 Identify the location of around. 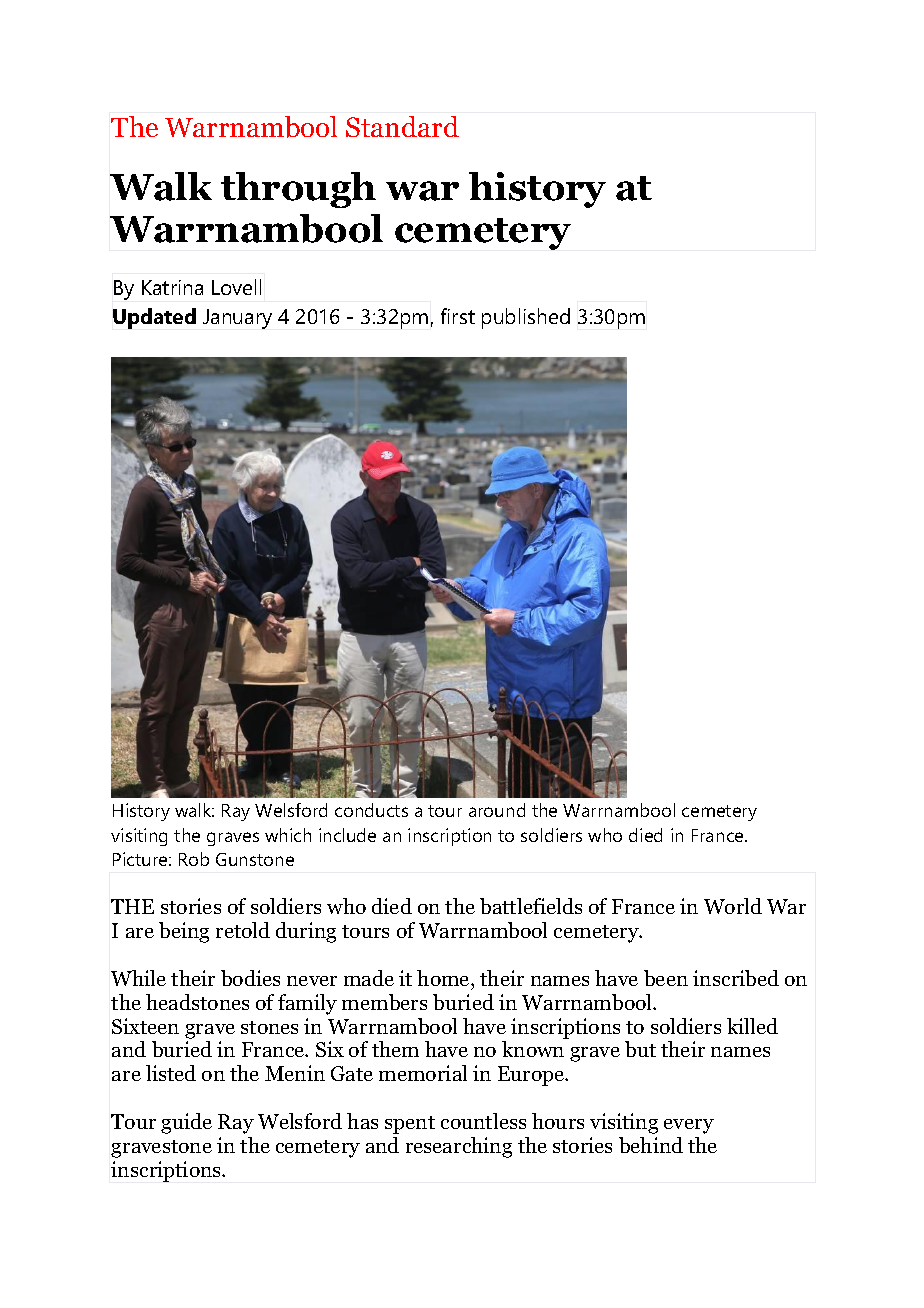
(497, 810).
